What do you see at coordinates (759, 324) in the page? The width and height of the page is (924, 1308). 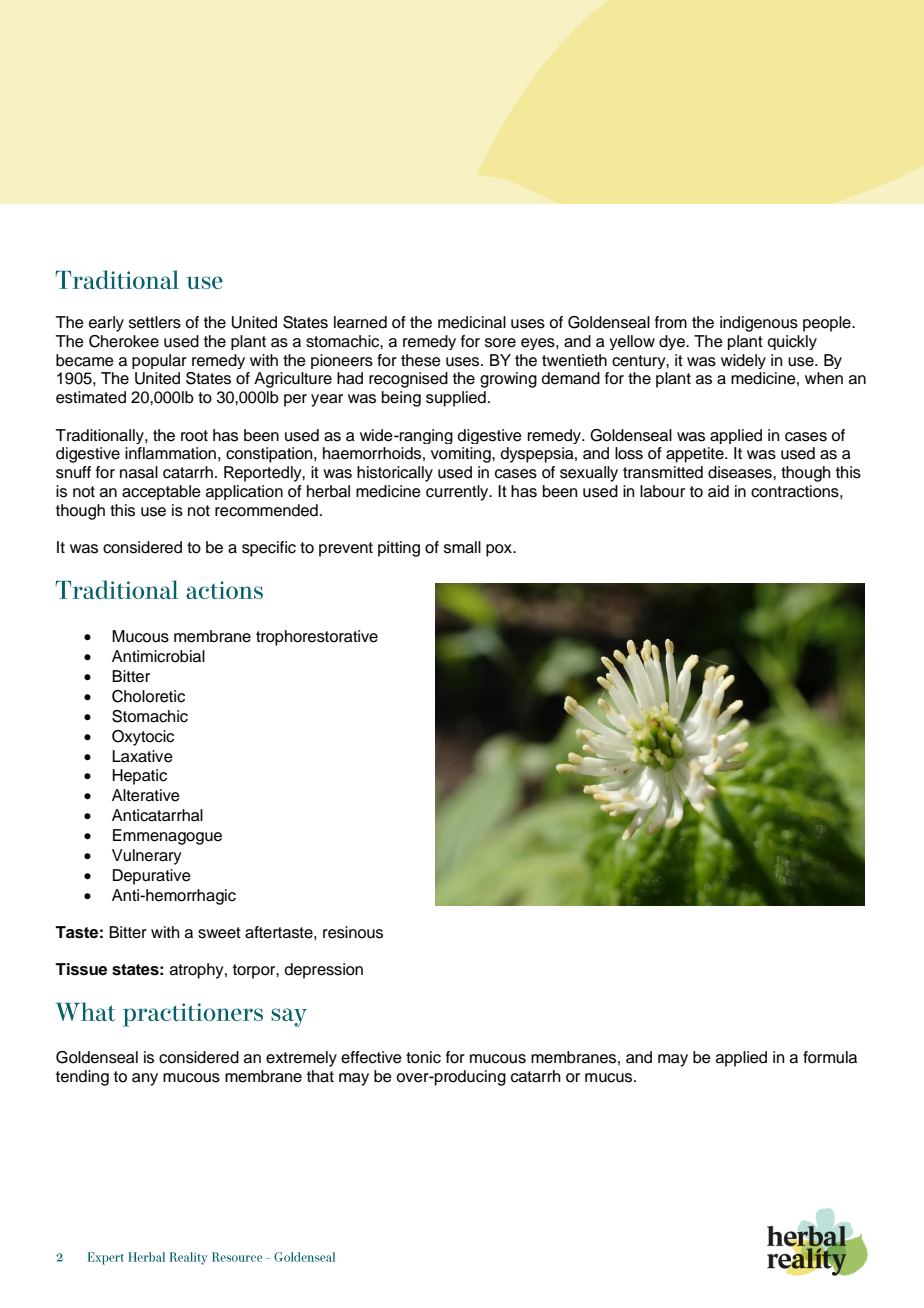 I see `indigenous` at bounding box center [759, 324].
